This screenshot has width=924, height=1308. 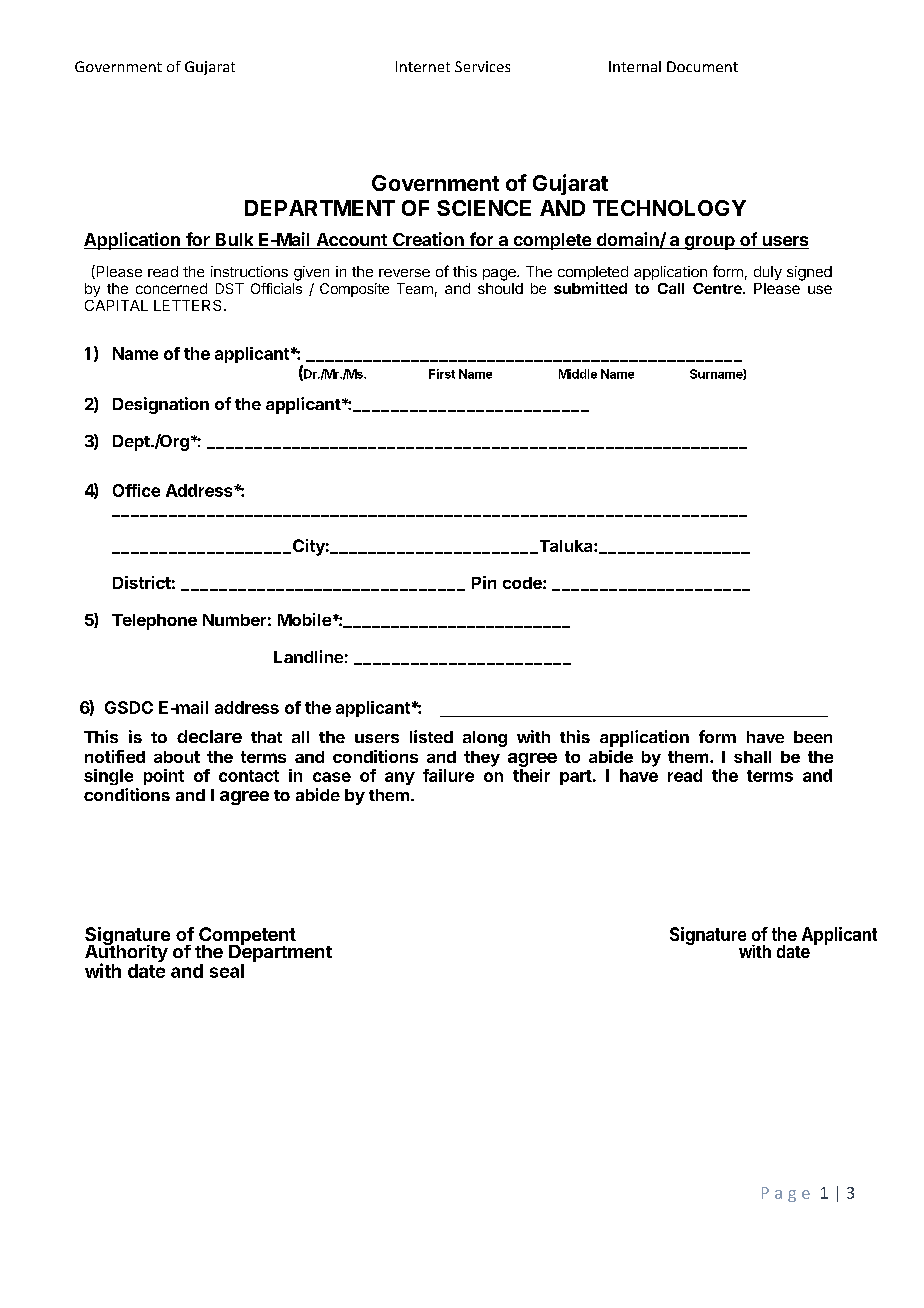 What do you see at coordinates (161, 405) in the screenshot?
I see `Designation` at bounding box center [161, 405].
